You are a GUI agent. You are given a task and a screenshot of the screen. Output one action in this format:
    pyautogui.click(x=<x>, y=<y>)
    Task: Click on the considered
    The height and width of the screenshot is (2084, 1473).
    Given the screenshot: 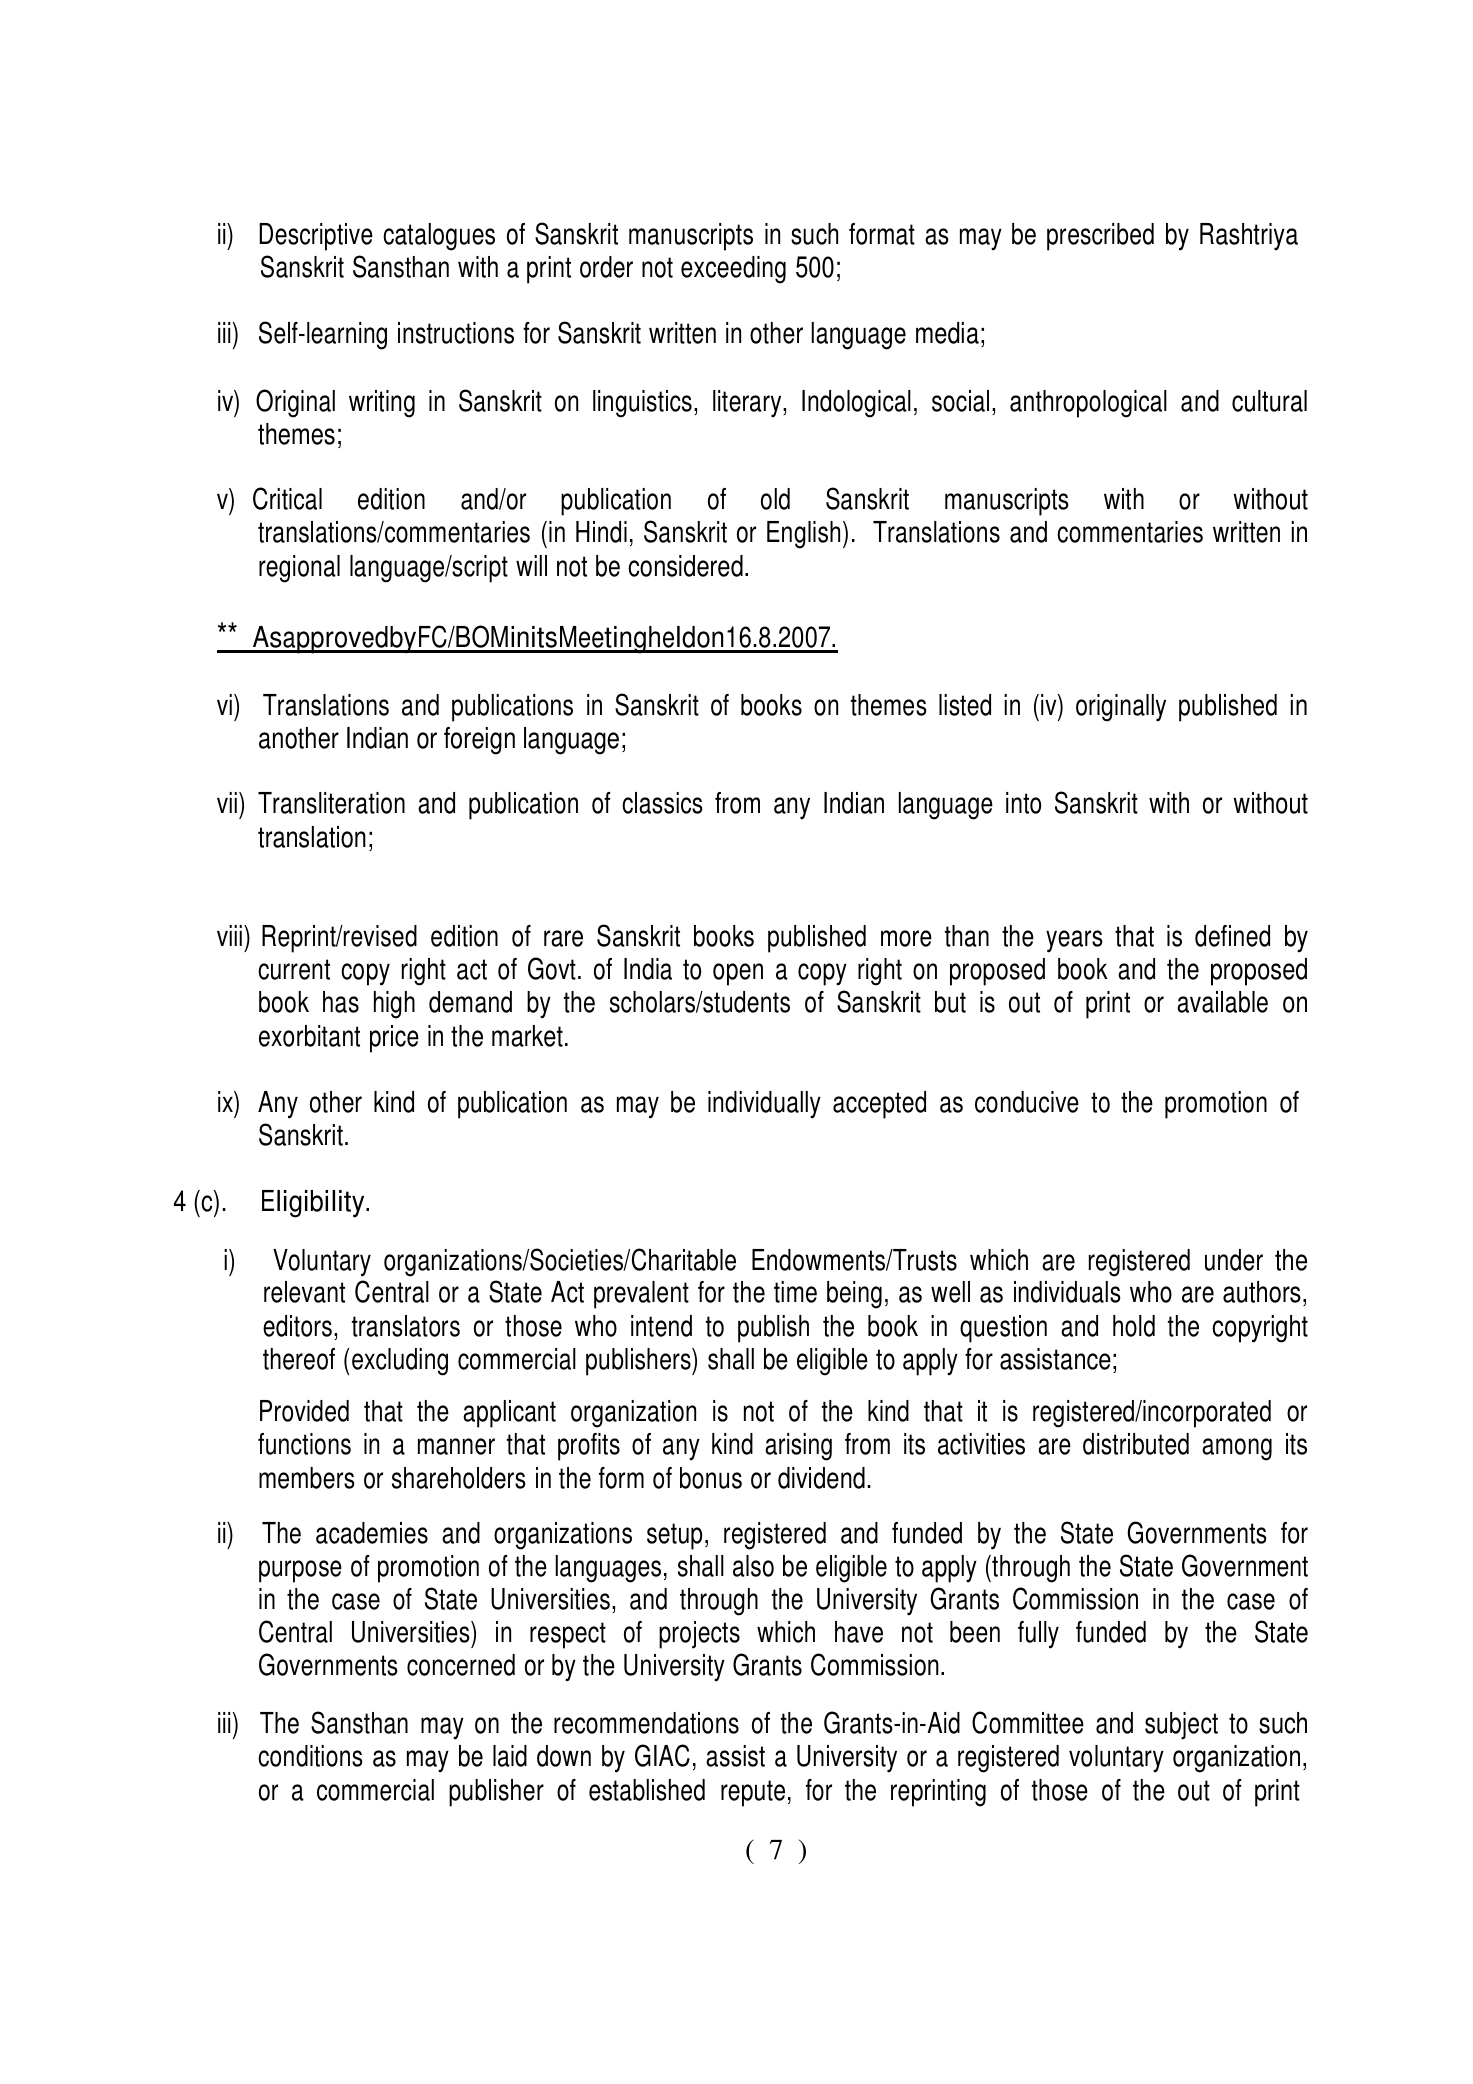 What is the action you would take?
    pyautogui.click(x=685, y=566)
